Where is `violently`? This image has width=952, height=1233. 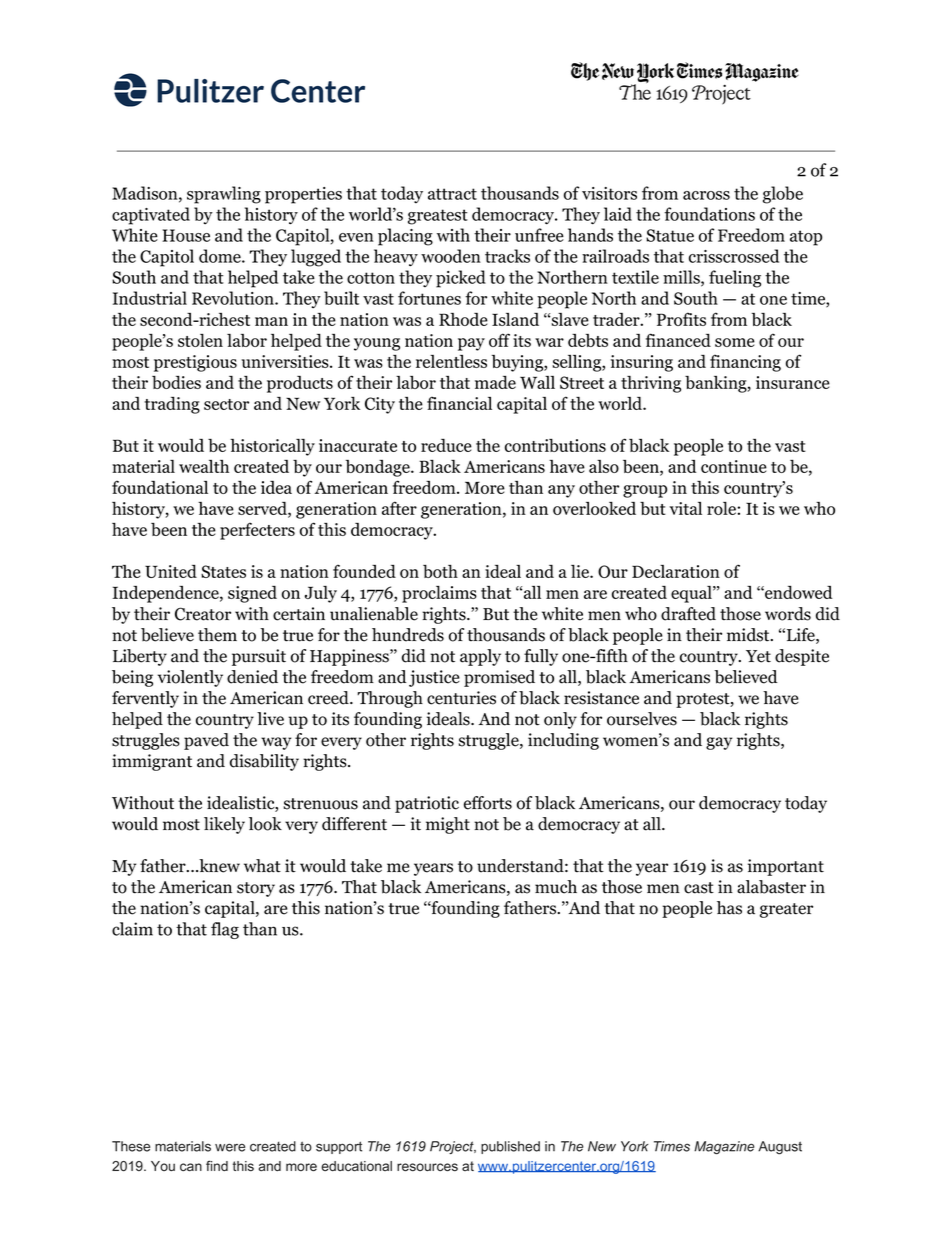 violently is located at coordinates (190, 678).
